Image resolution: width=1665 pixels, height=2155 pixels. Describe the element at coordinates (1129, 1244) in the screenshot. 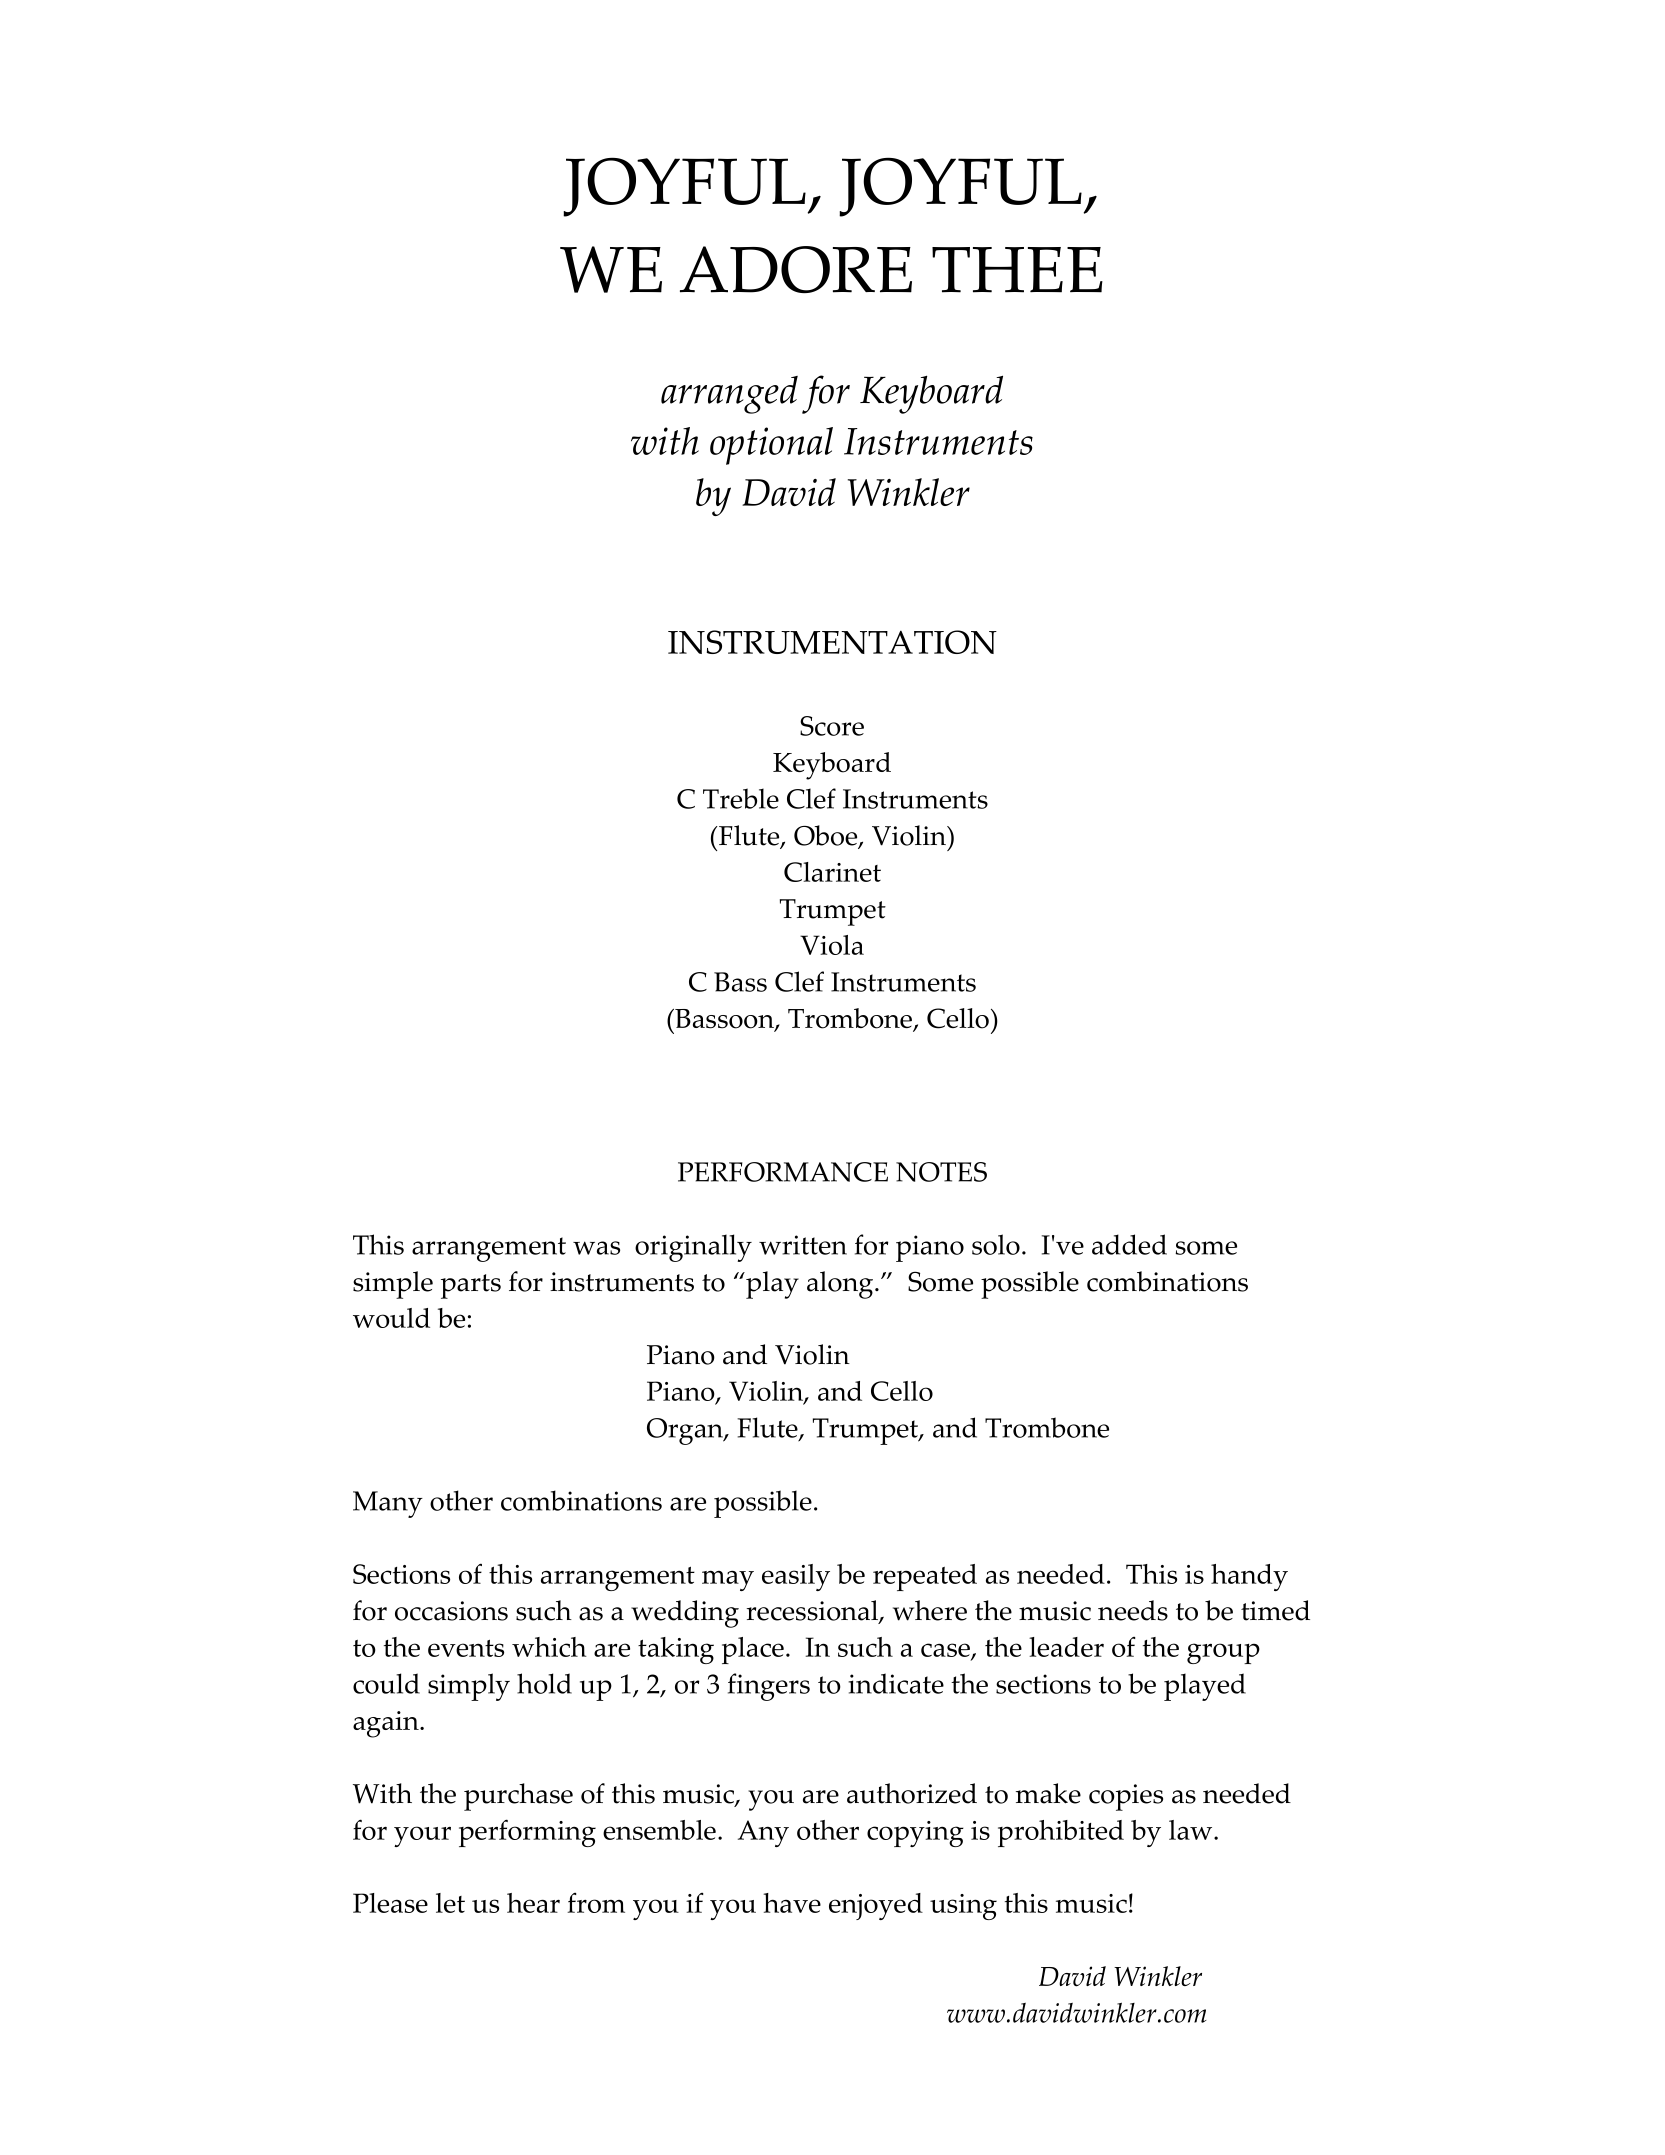

I see `added` at that location.
